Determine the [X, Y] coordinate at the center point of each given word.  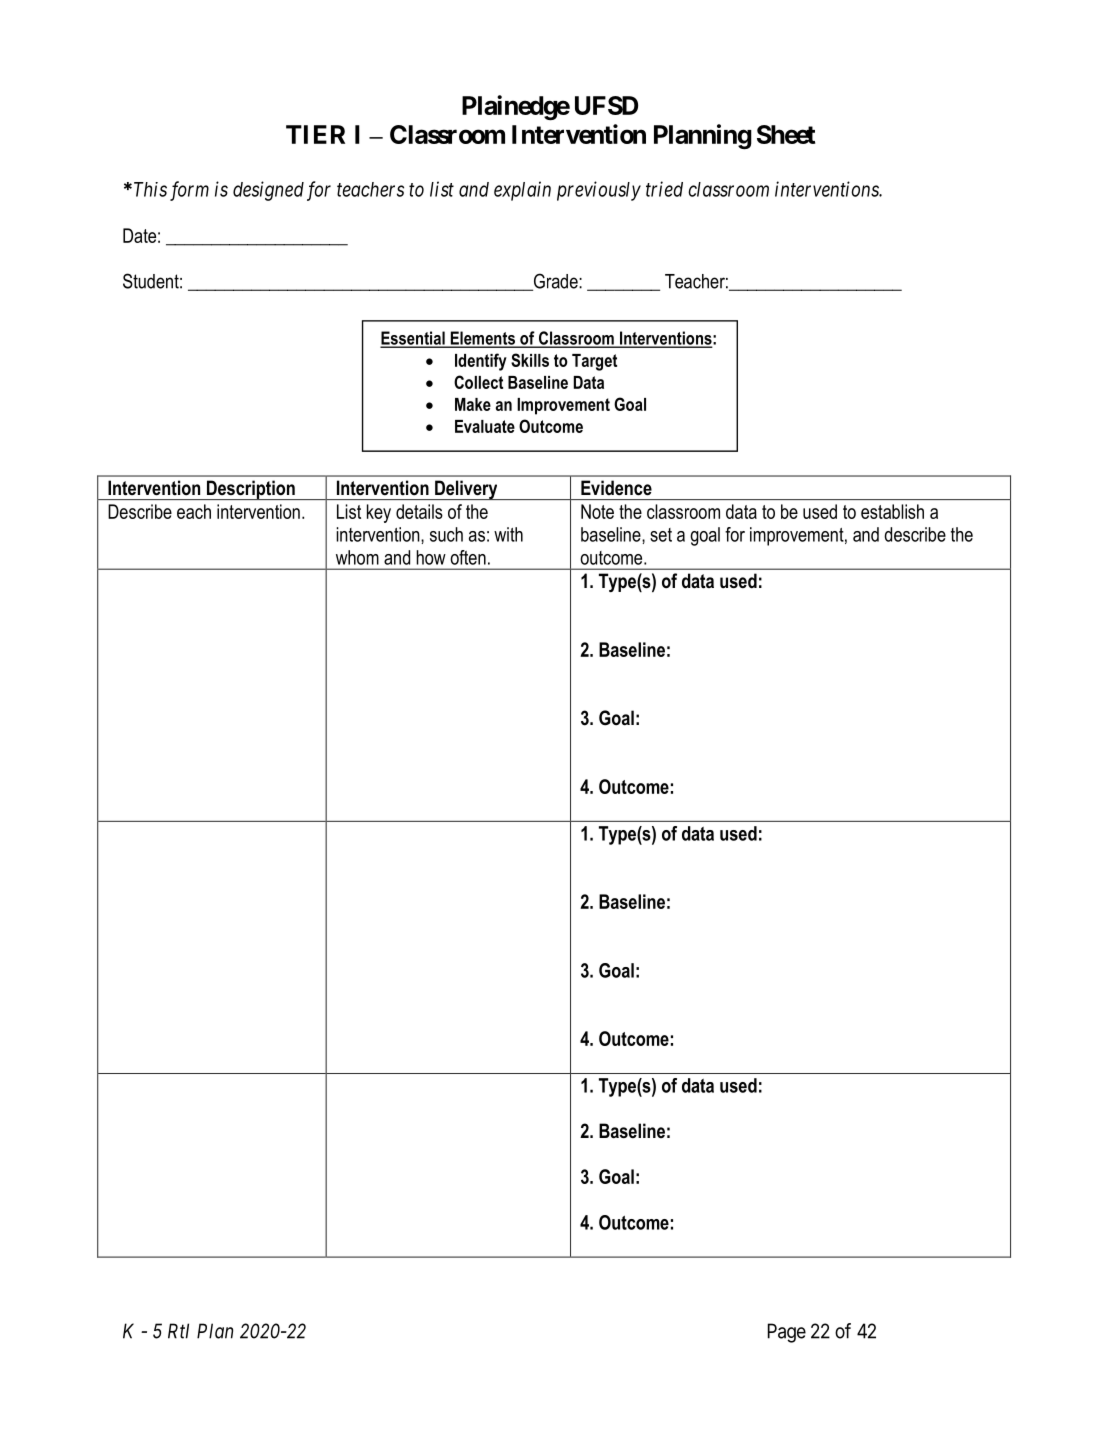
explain [522, 191]
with [508, 534]
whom [357, 557]
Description [251, 490]
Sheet [786, 134]
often [468, 557]
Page [787, 1333]
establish [892, 511]
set [661, 535]
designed [268, 191]
